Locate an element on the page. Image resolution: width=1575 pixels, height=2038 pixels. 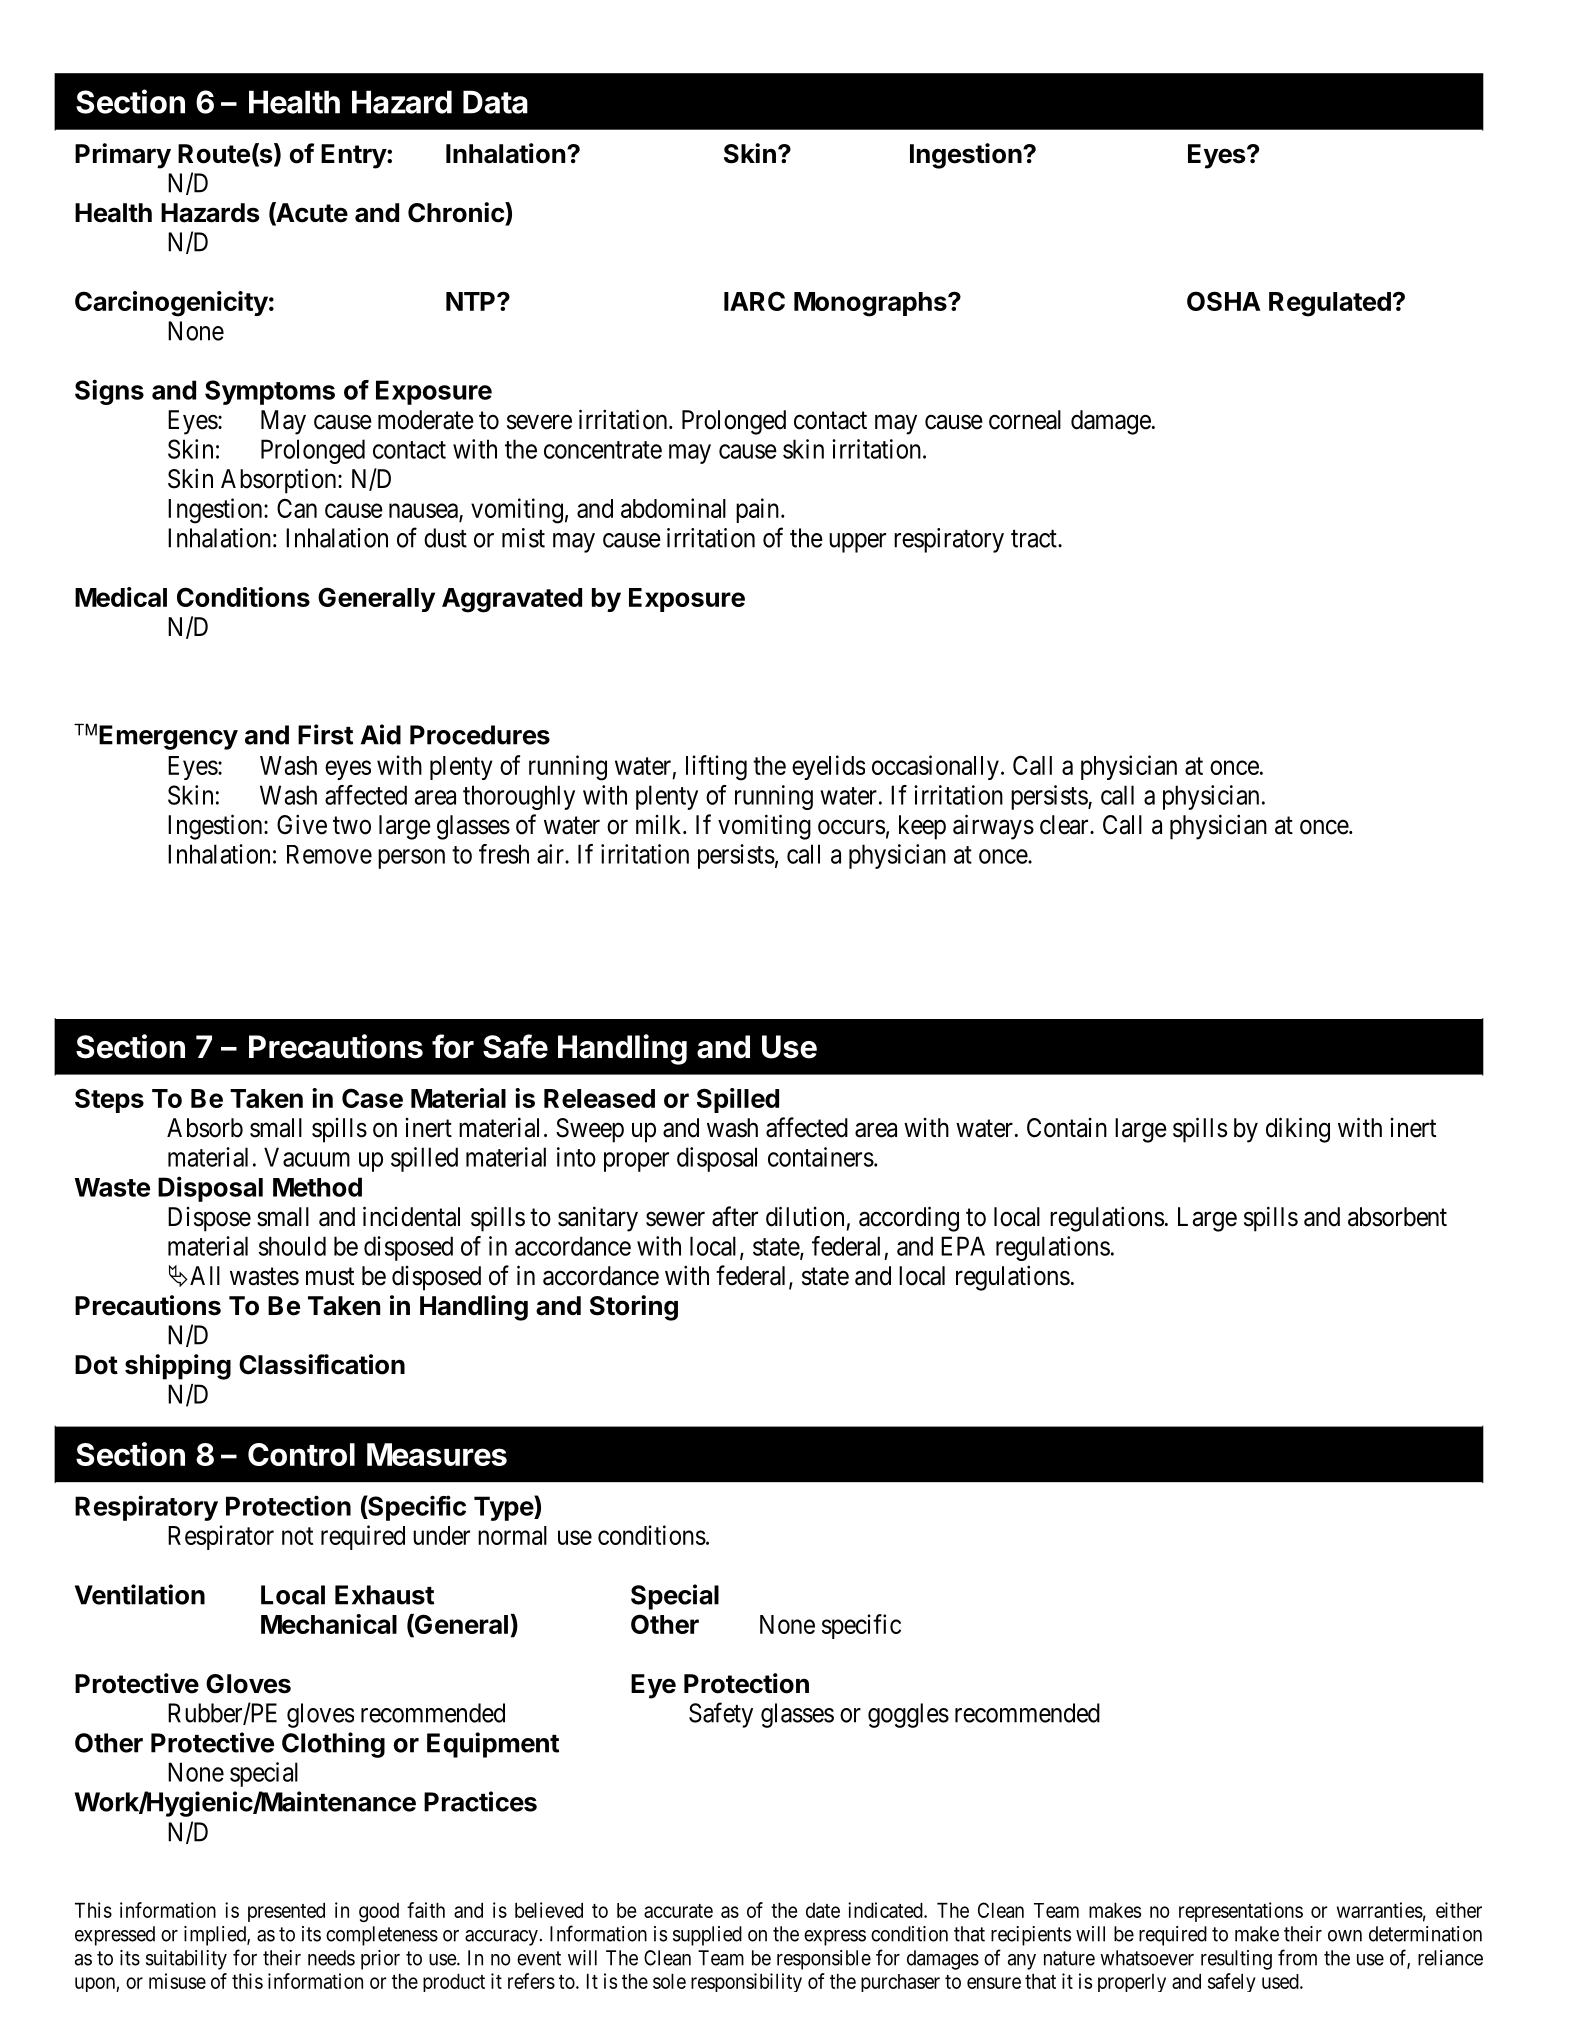
First is located at coordinates (325, 734).
